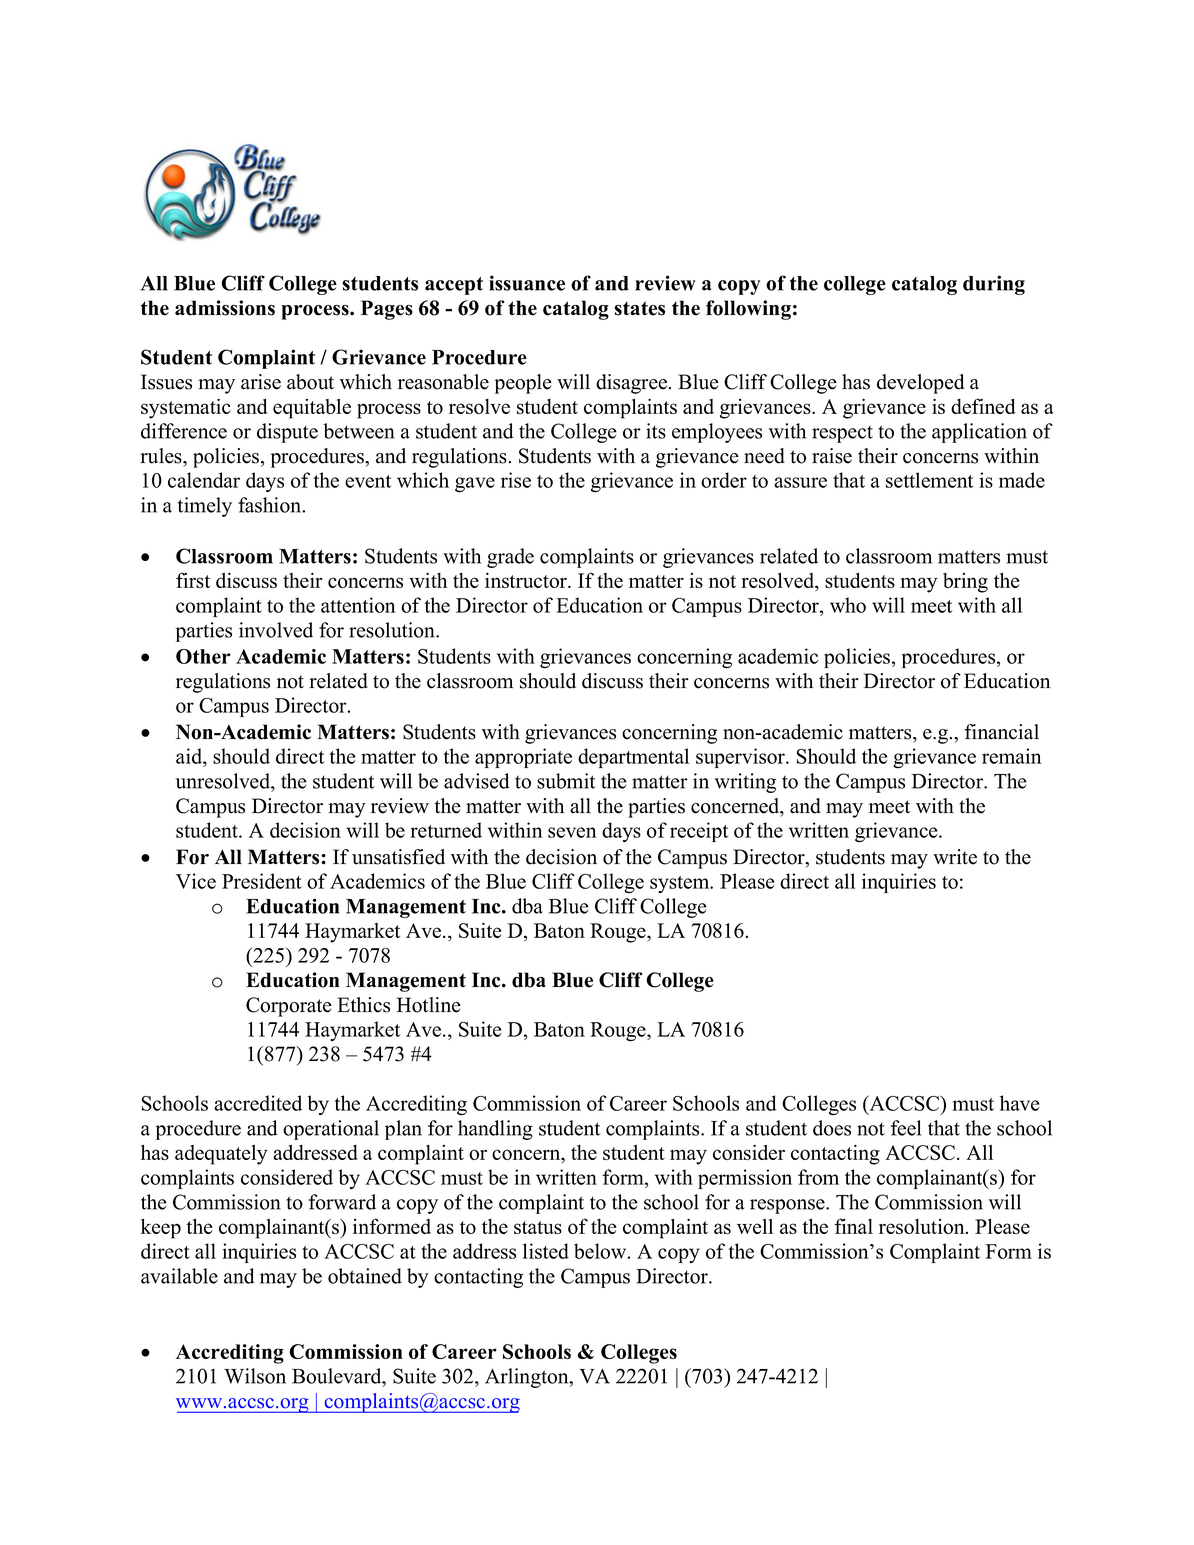  Describe the element at coordinates (640, 308) in the screenshot. I see `states` at that location.
